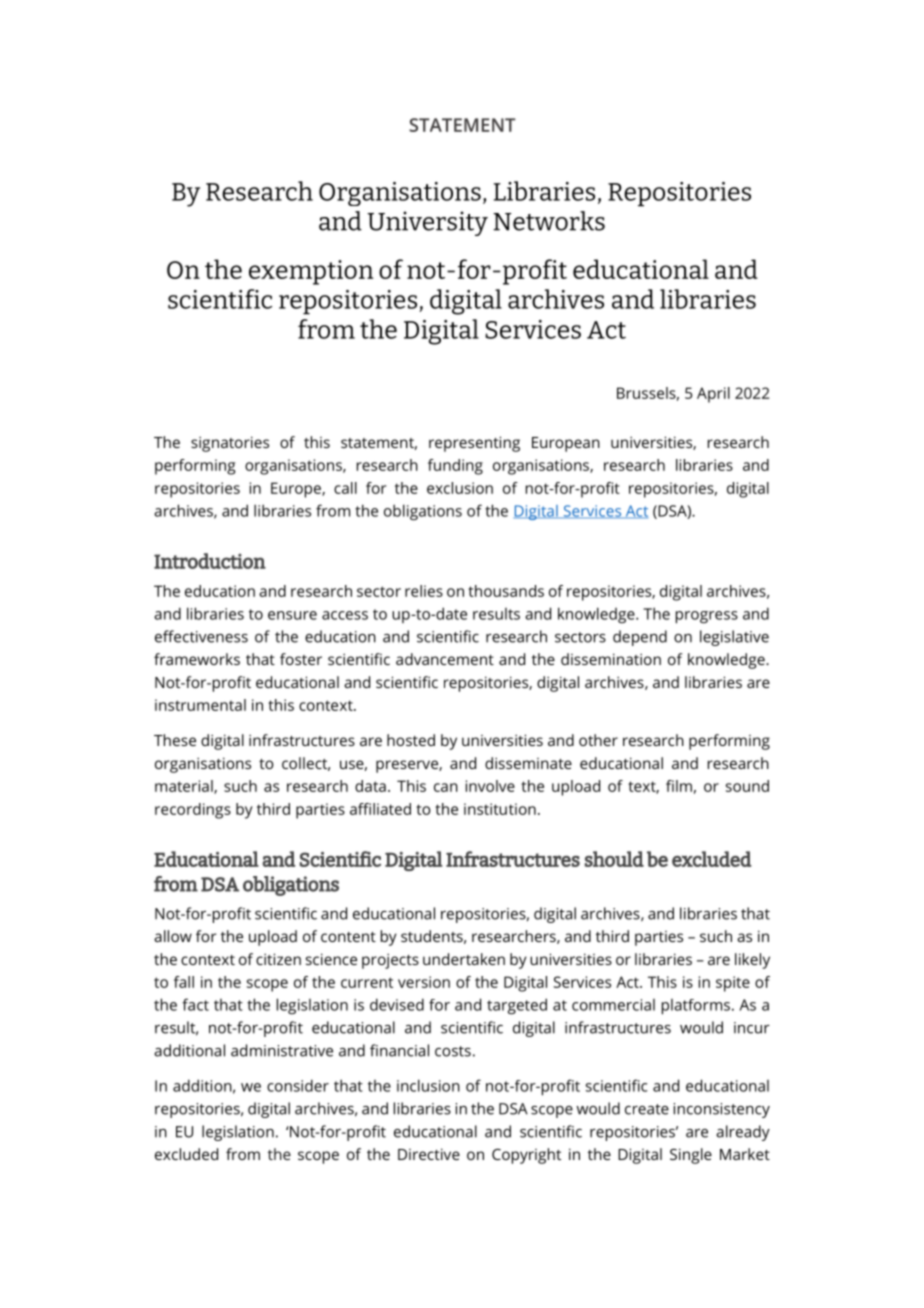 The width and height of the screenshot is (924, 1308). Describe the element at coordinates (429, 1154) in the screenshot. I see `Directive` at that location.
